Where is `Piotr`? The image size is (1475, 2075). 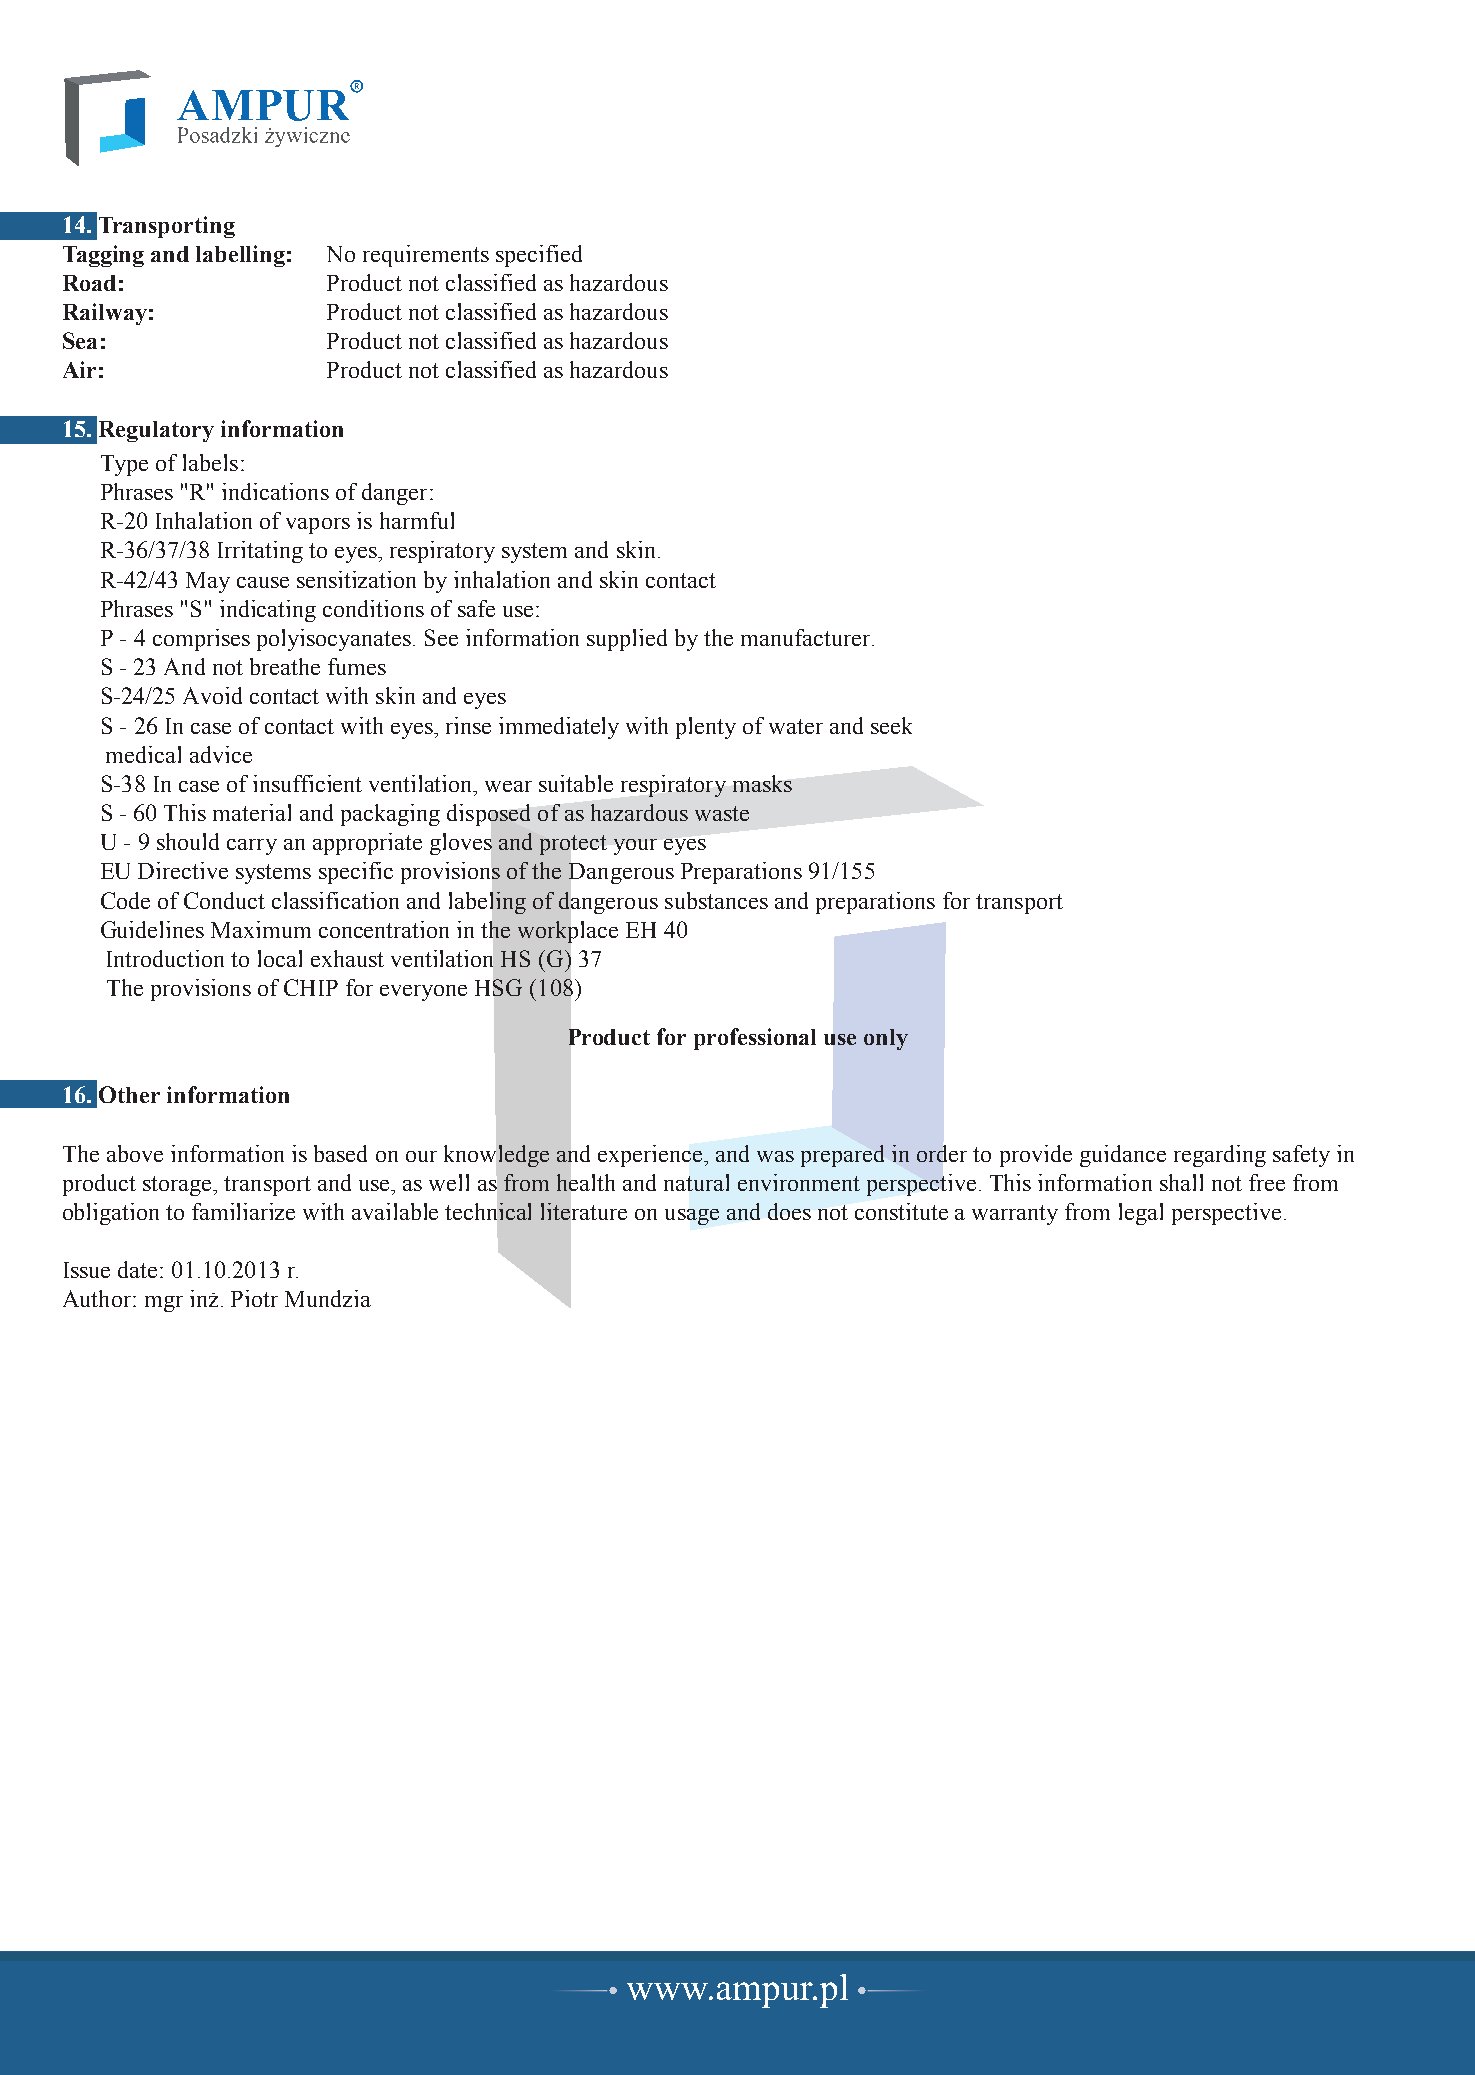 Piotr is located at coordinates (254, 1298).
